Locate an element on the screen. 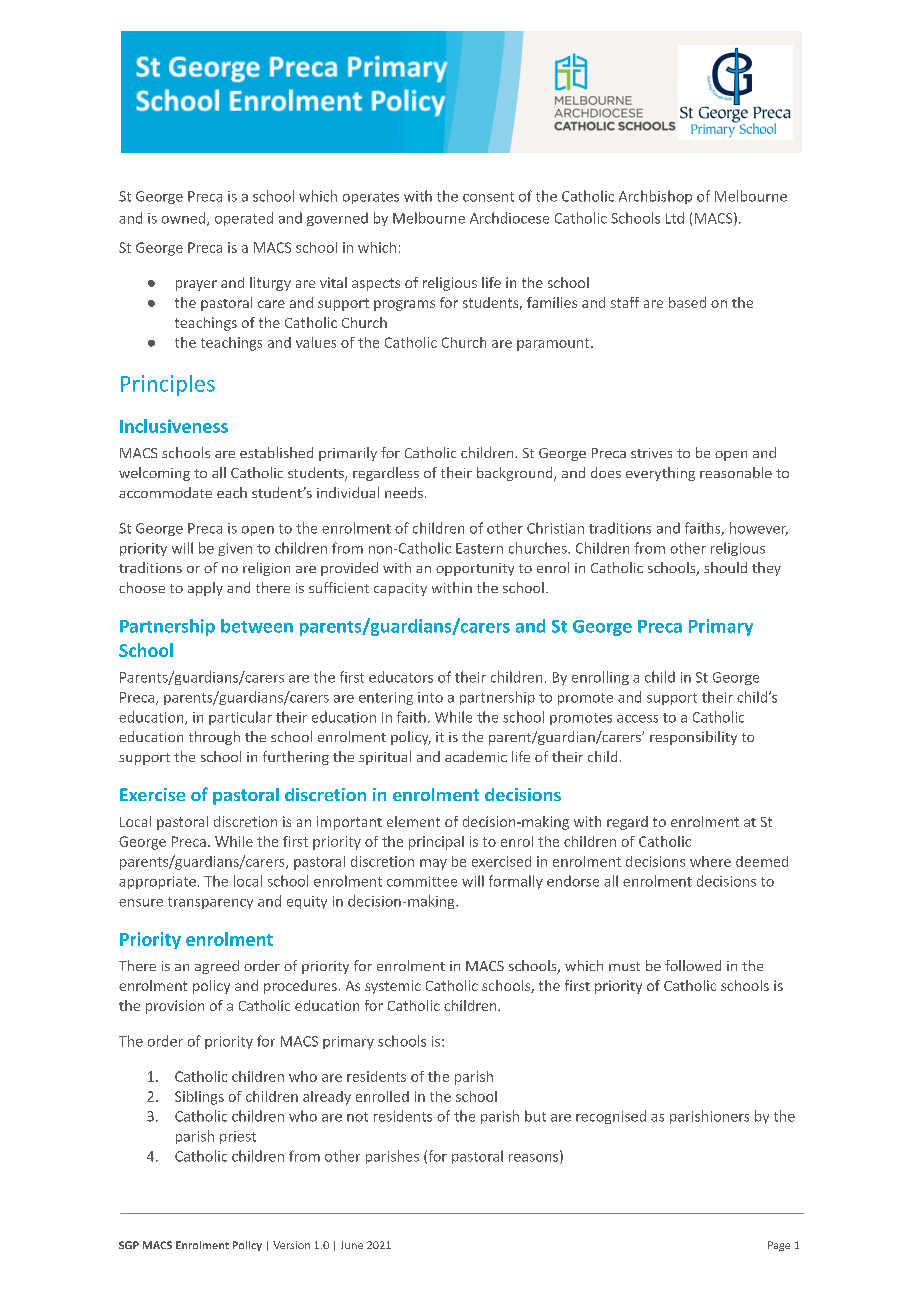 The width and height of the screenshot is (924, 1307). followed is located at coordinates (693, 965).
